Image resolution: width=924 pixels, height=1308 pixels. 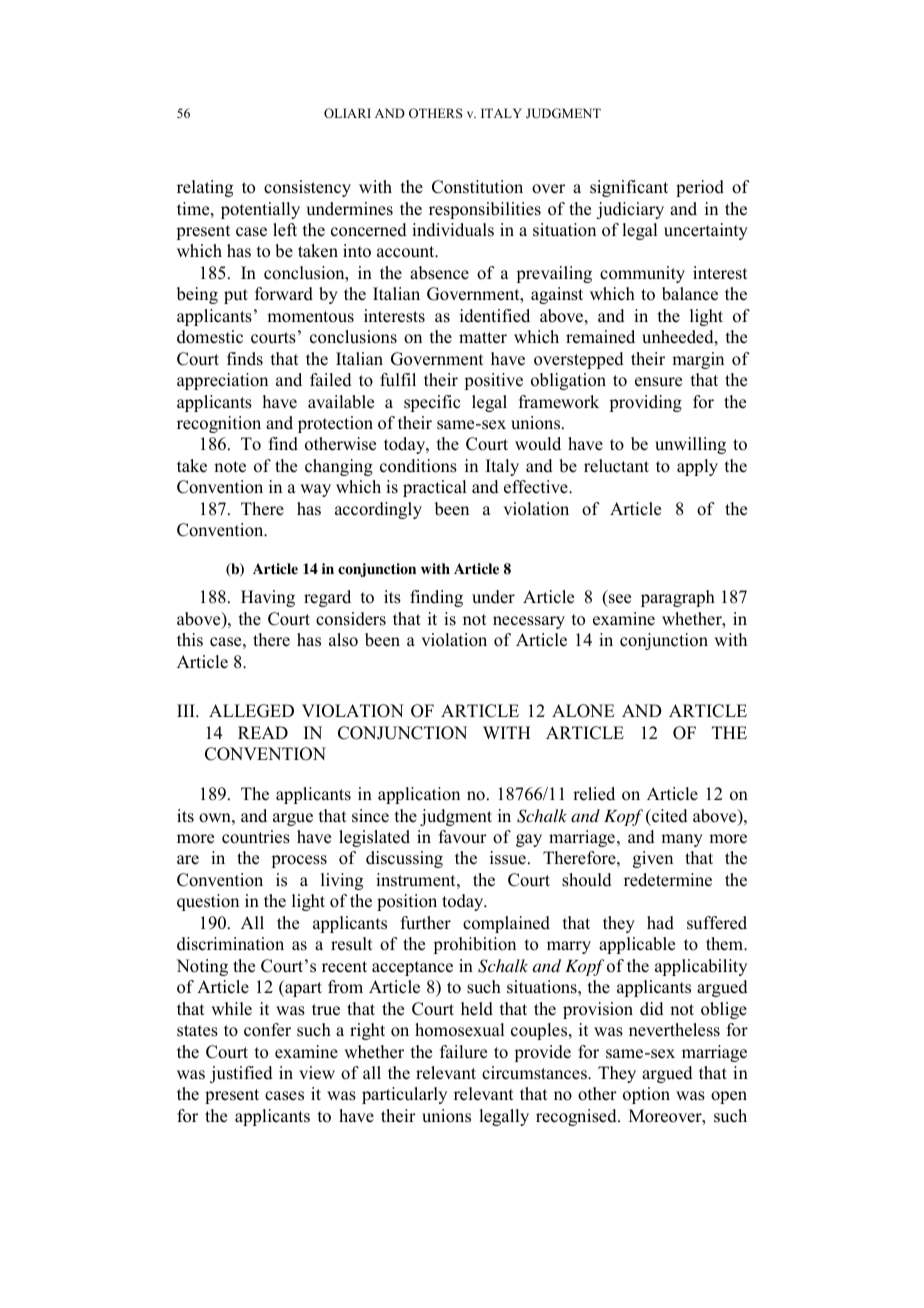 What do you see at coordinates (463, 1052) in the page?
I see `failure` at bounding box center [463, 1052].
